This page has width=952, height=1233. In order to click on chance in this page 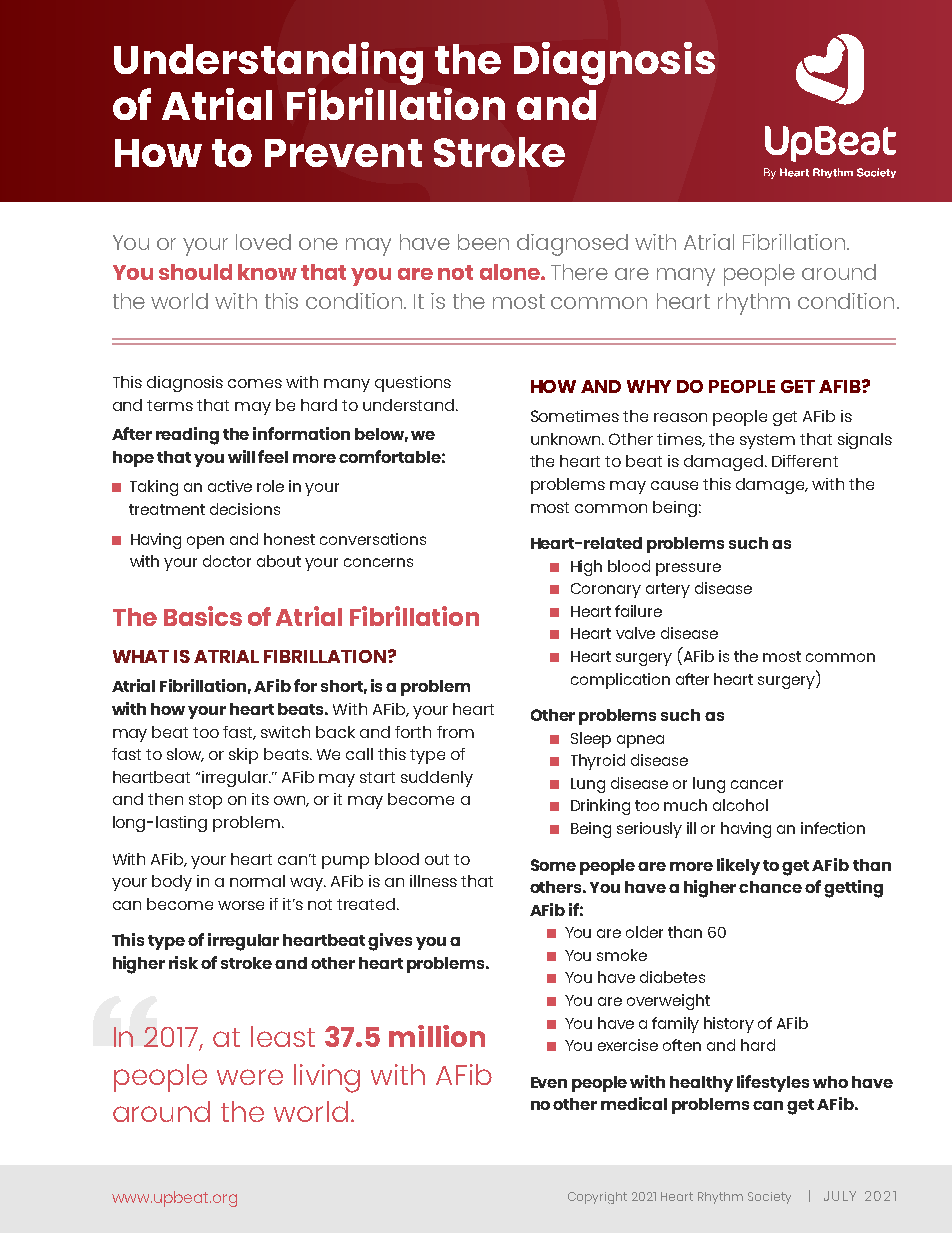, I will do `click(770, 887)`.
